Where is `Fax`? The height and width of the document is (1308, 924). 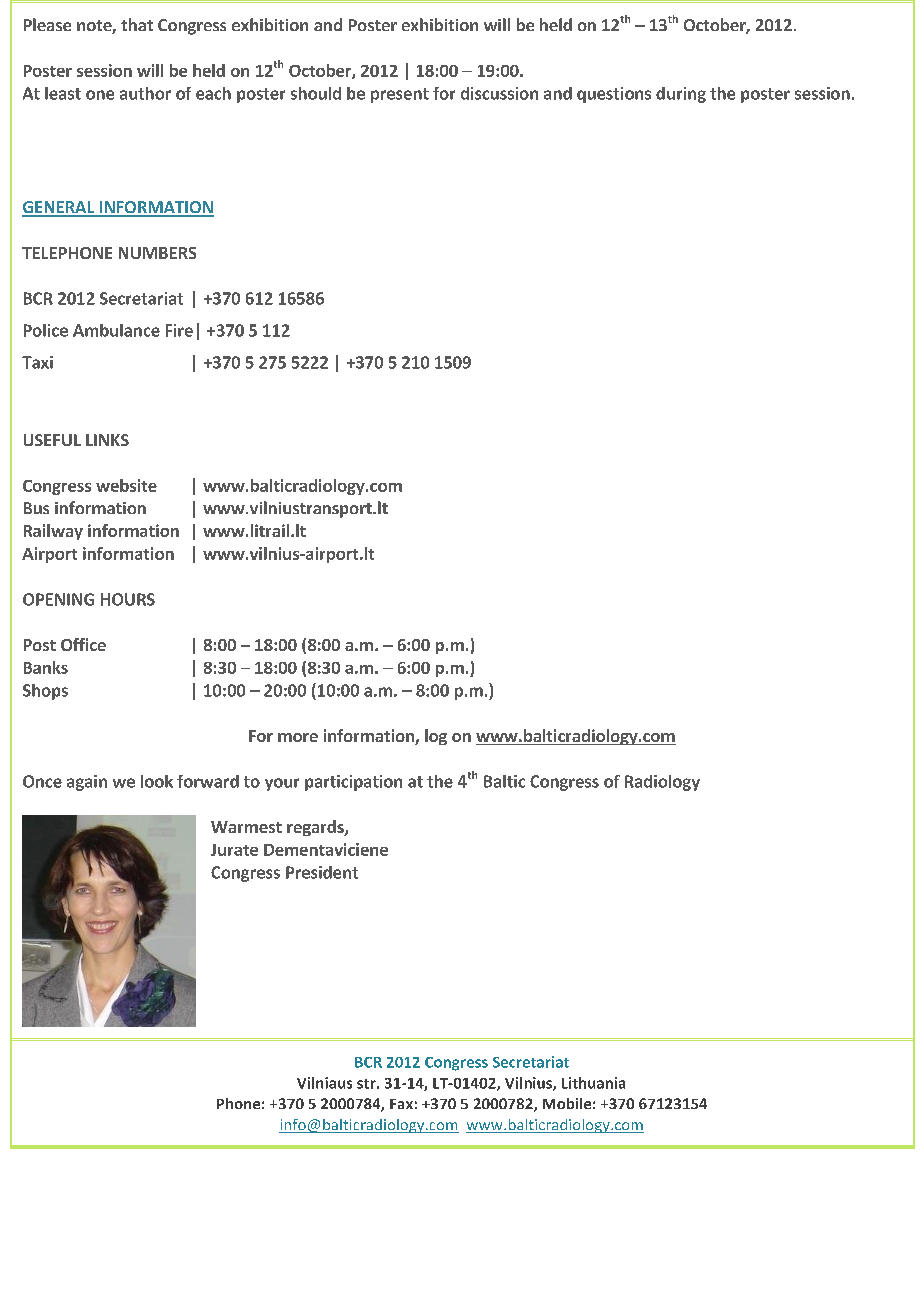 Fax is located at coordinates (401, 1104).
